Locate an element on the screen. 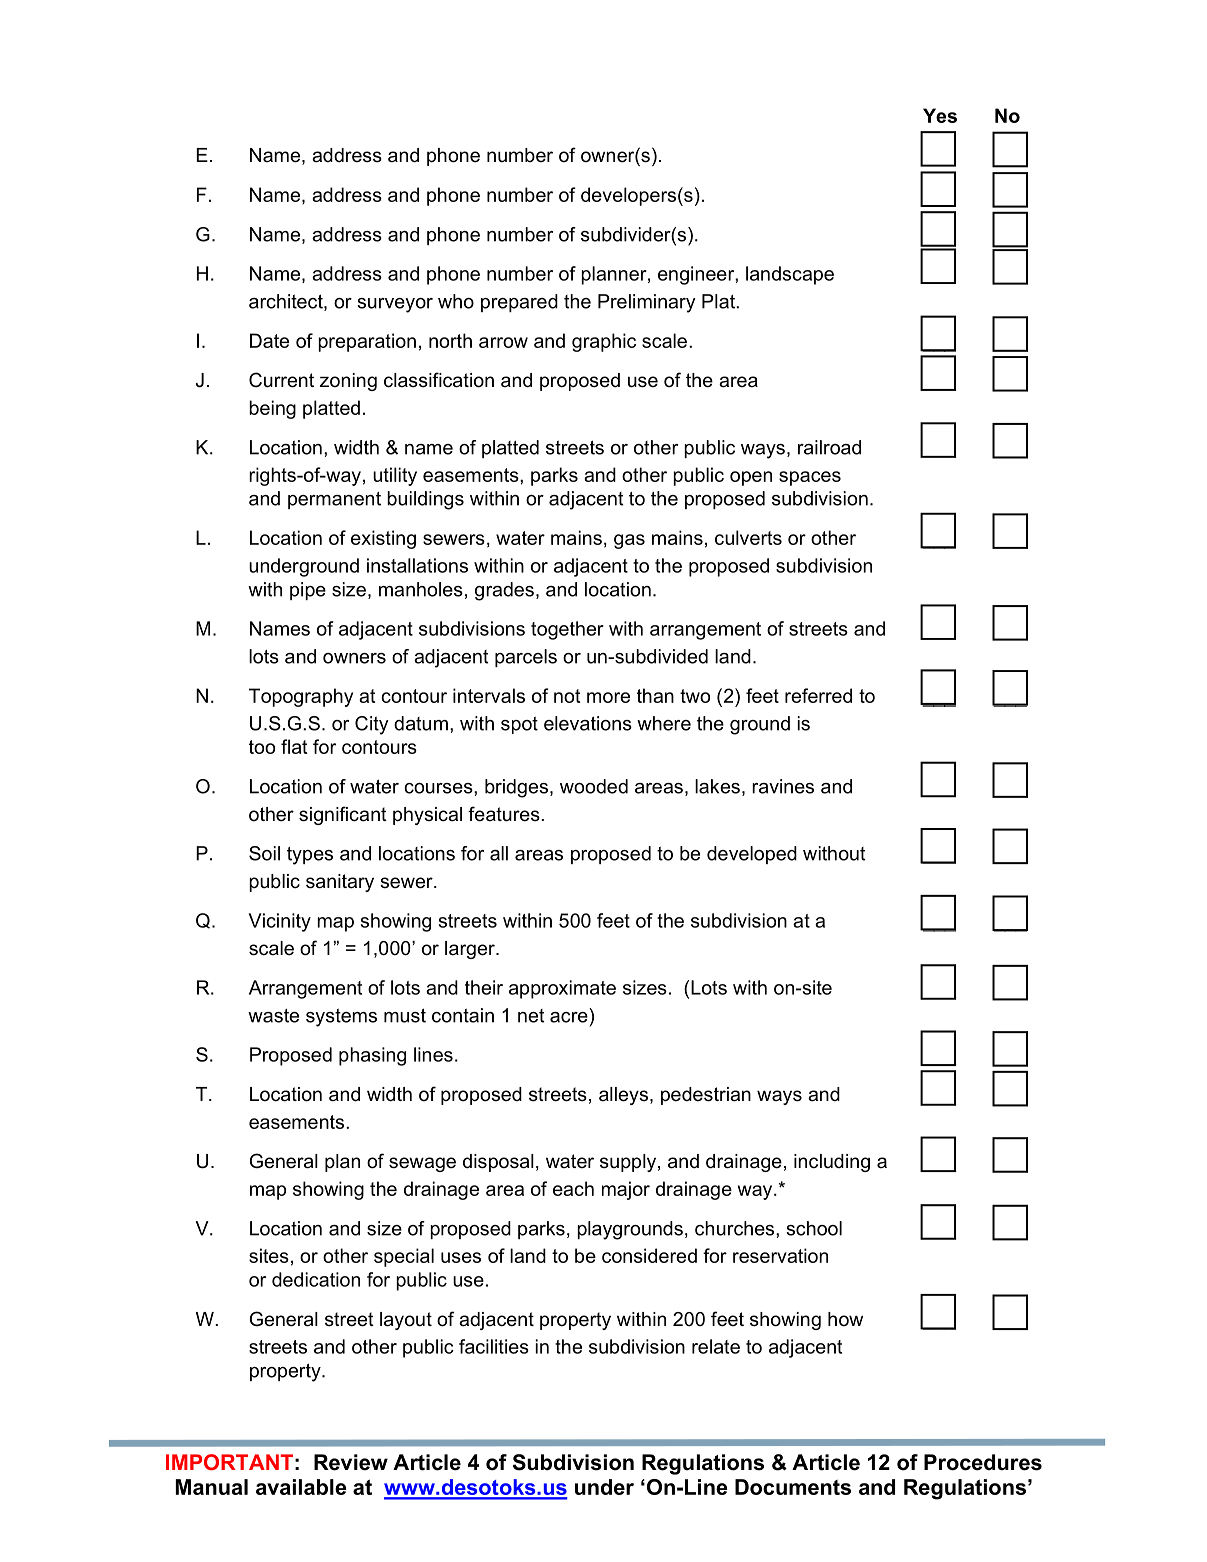 This screenshot has width=1207, height=1562. ravines is located at coordinates (783, 786).
